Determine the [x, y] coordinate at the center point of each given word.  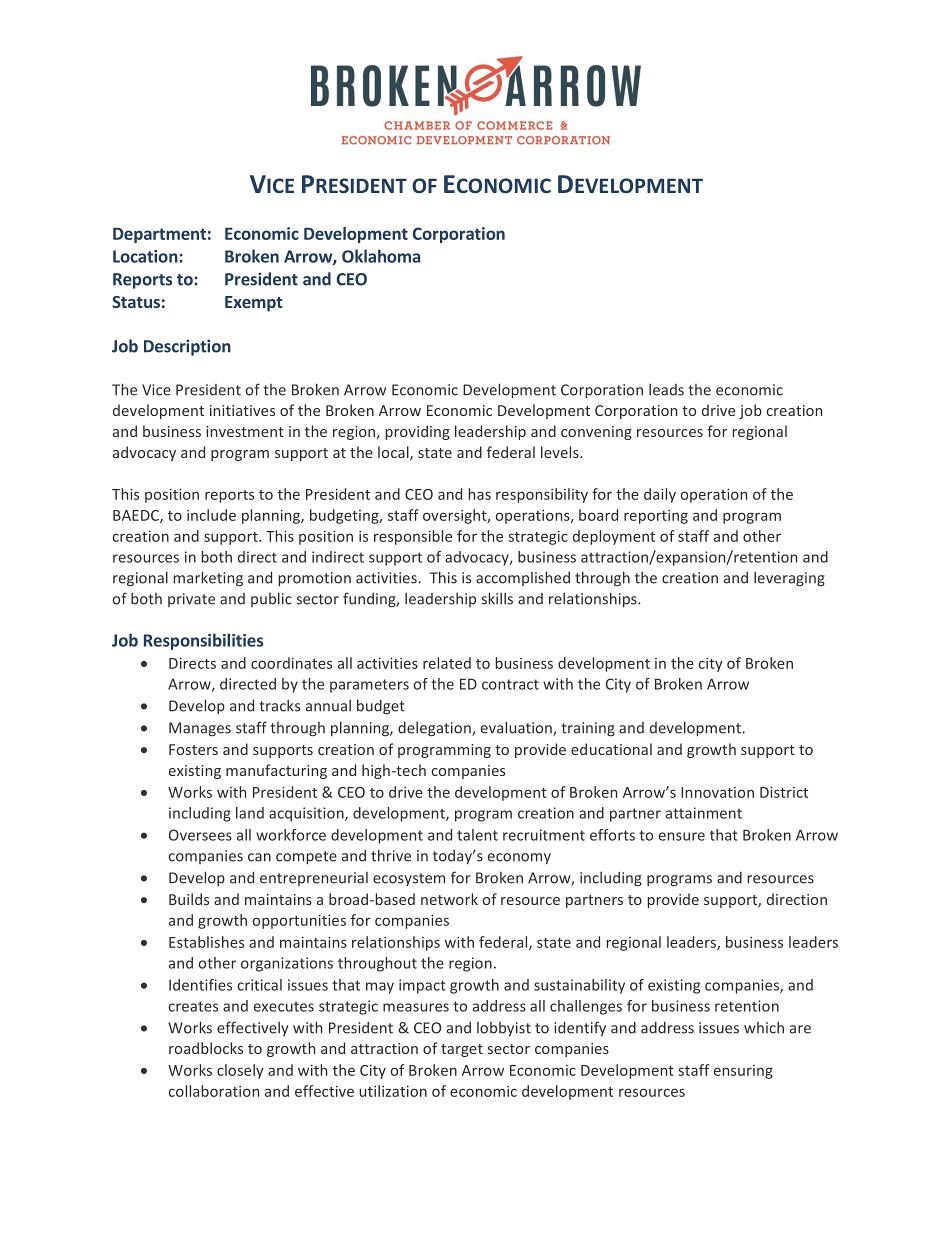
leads [666, 389]
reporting [656, 517]
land [250, 813]
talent [477, 835]
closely [240, 1071]
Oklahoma [381, 256]
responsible [413, 537]
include [211, 515]
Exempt [254, 304]
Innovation [717, 792]
